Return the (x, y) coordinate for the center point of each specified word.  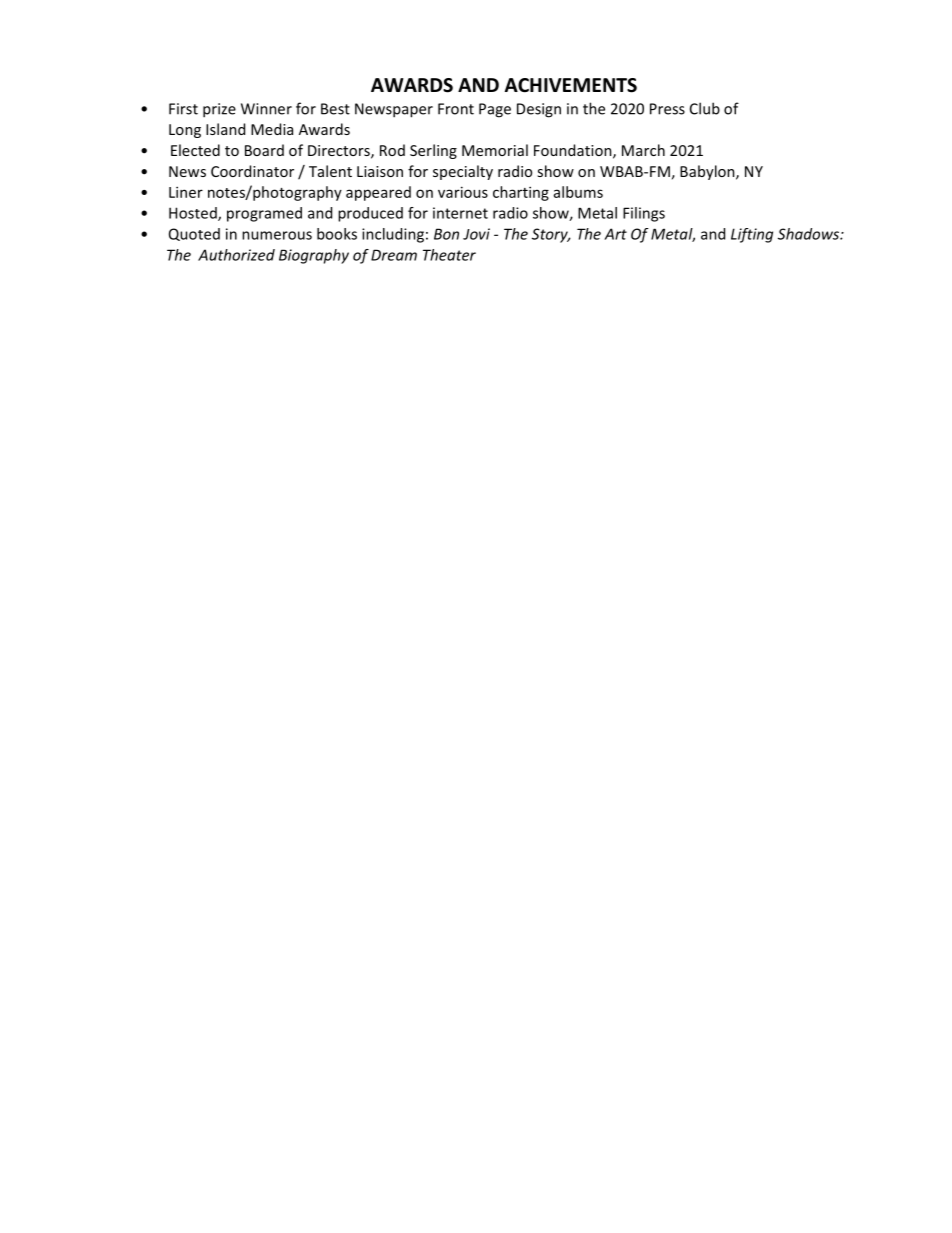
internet (460, 213)
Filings (644, 214)
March (643, 150)
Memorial (495, 150)
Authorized (236, 255)
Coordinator (252, 171)
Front (456, 109)
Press (667, 109)
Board (264, 150)
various (463, 192)
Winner (266, 109)
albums (578, 192)
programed (264, 214)
